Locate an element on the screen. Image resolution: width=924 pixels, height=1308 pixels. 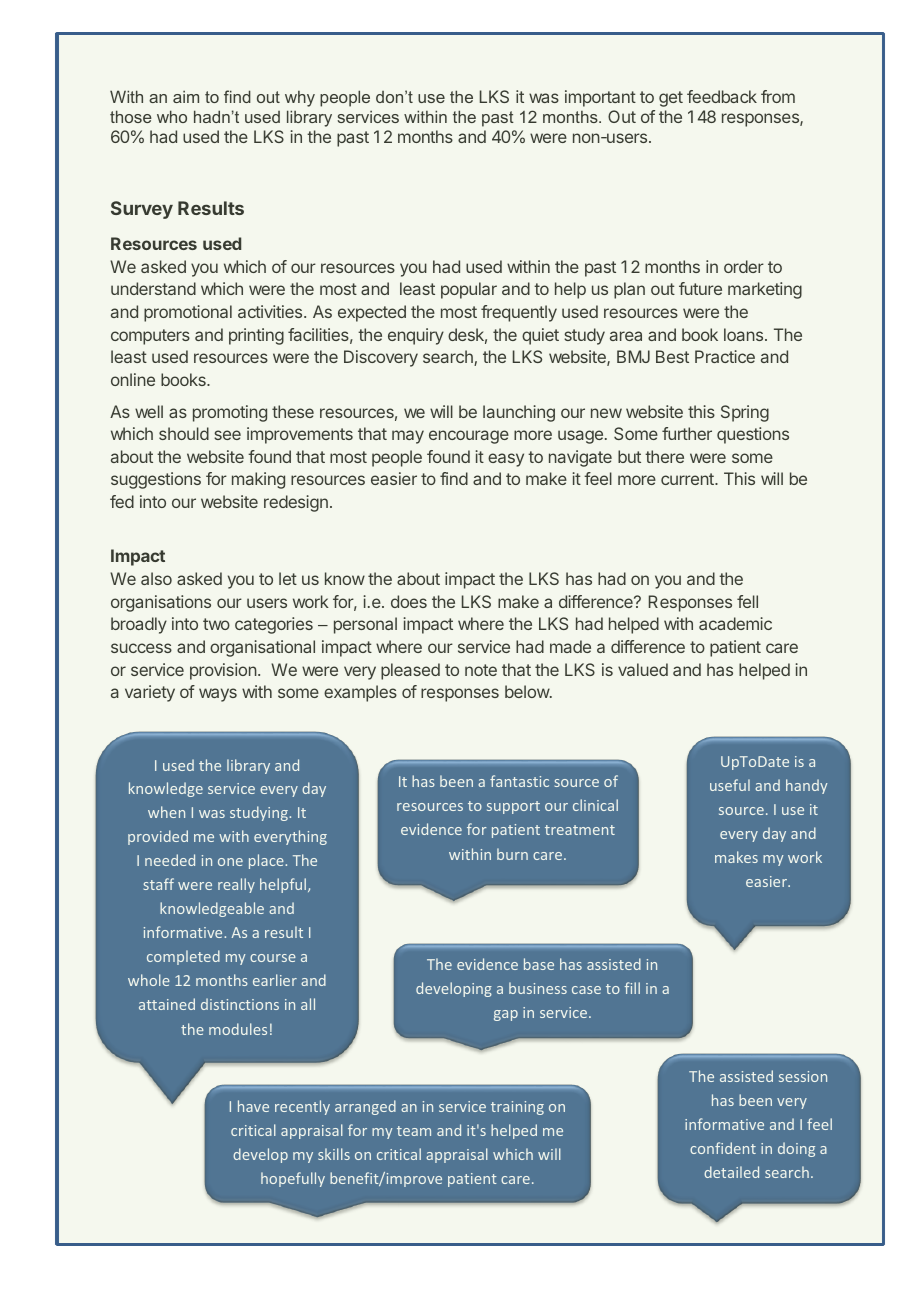
aim is located at coordinates (186, 97).
